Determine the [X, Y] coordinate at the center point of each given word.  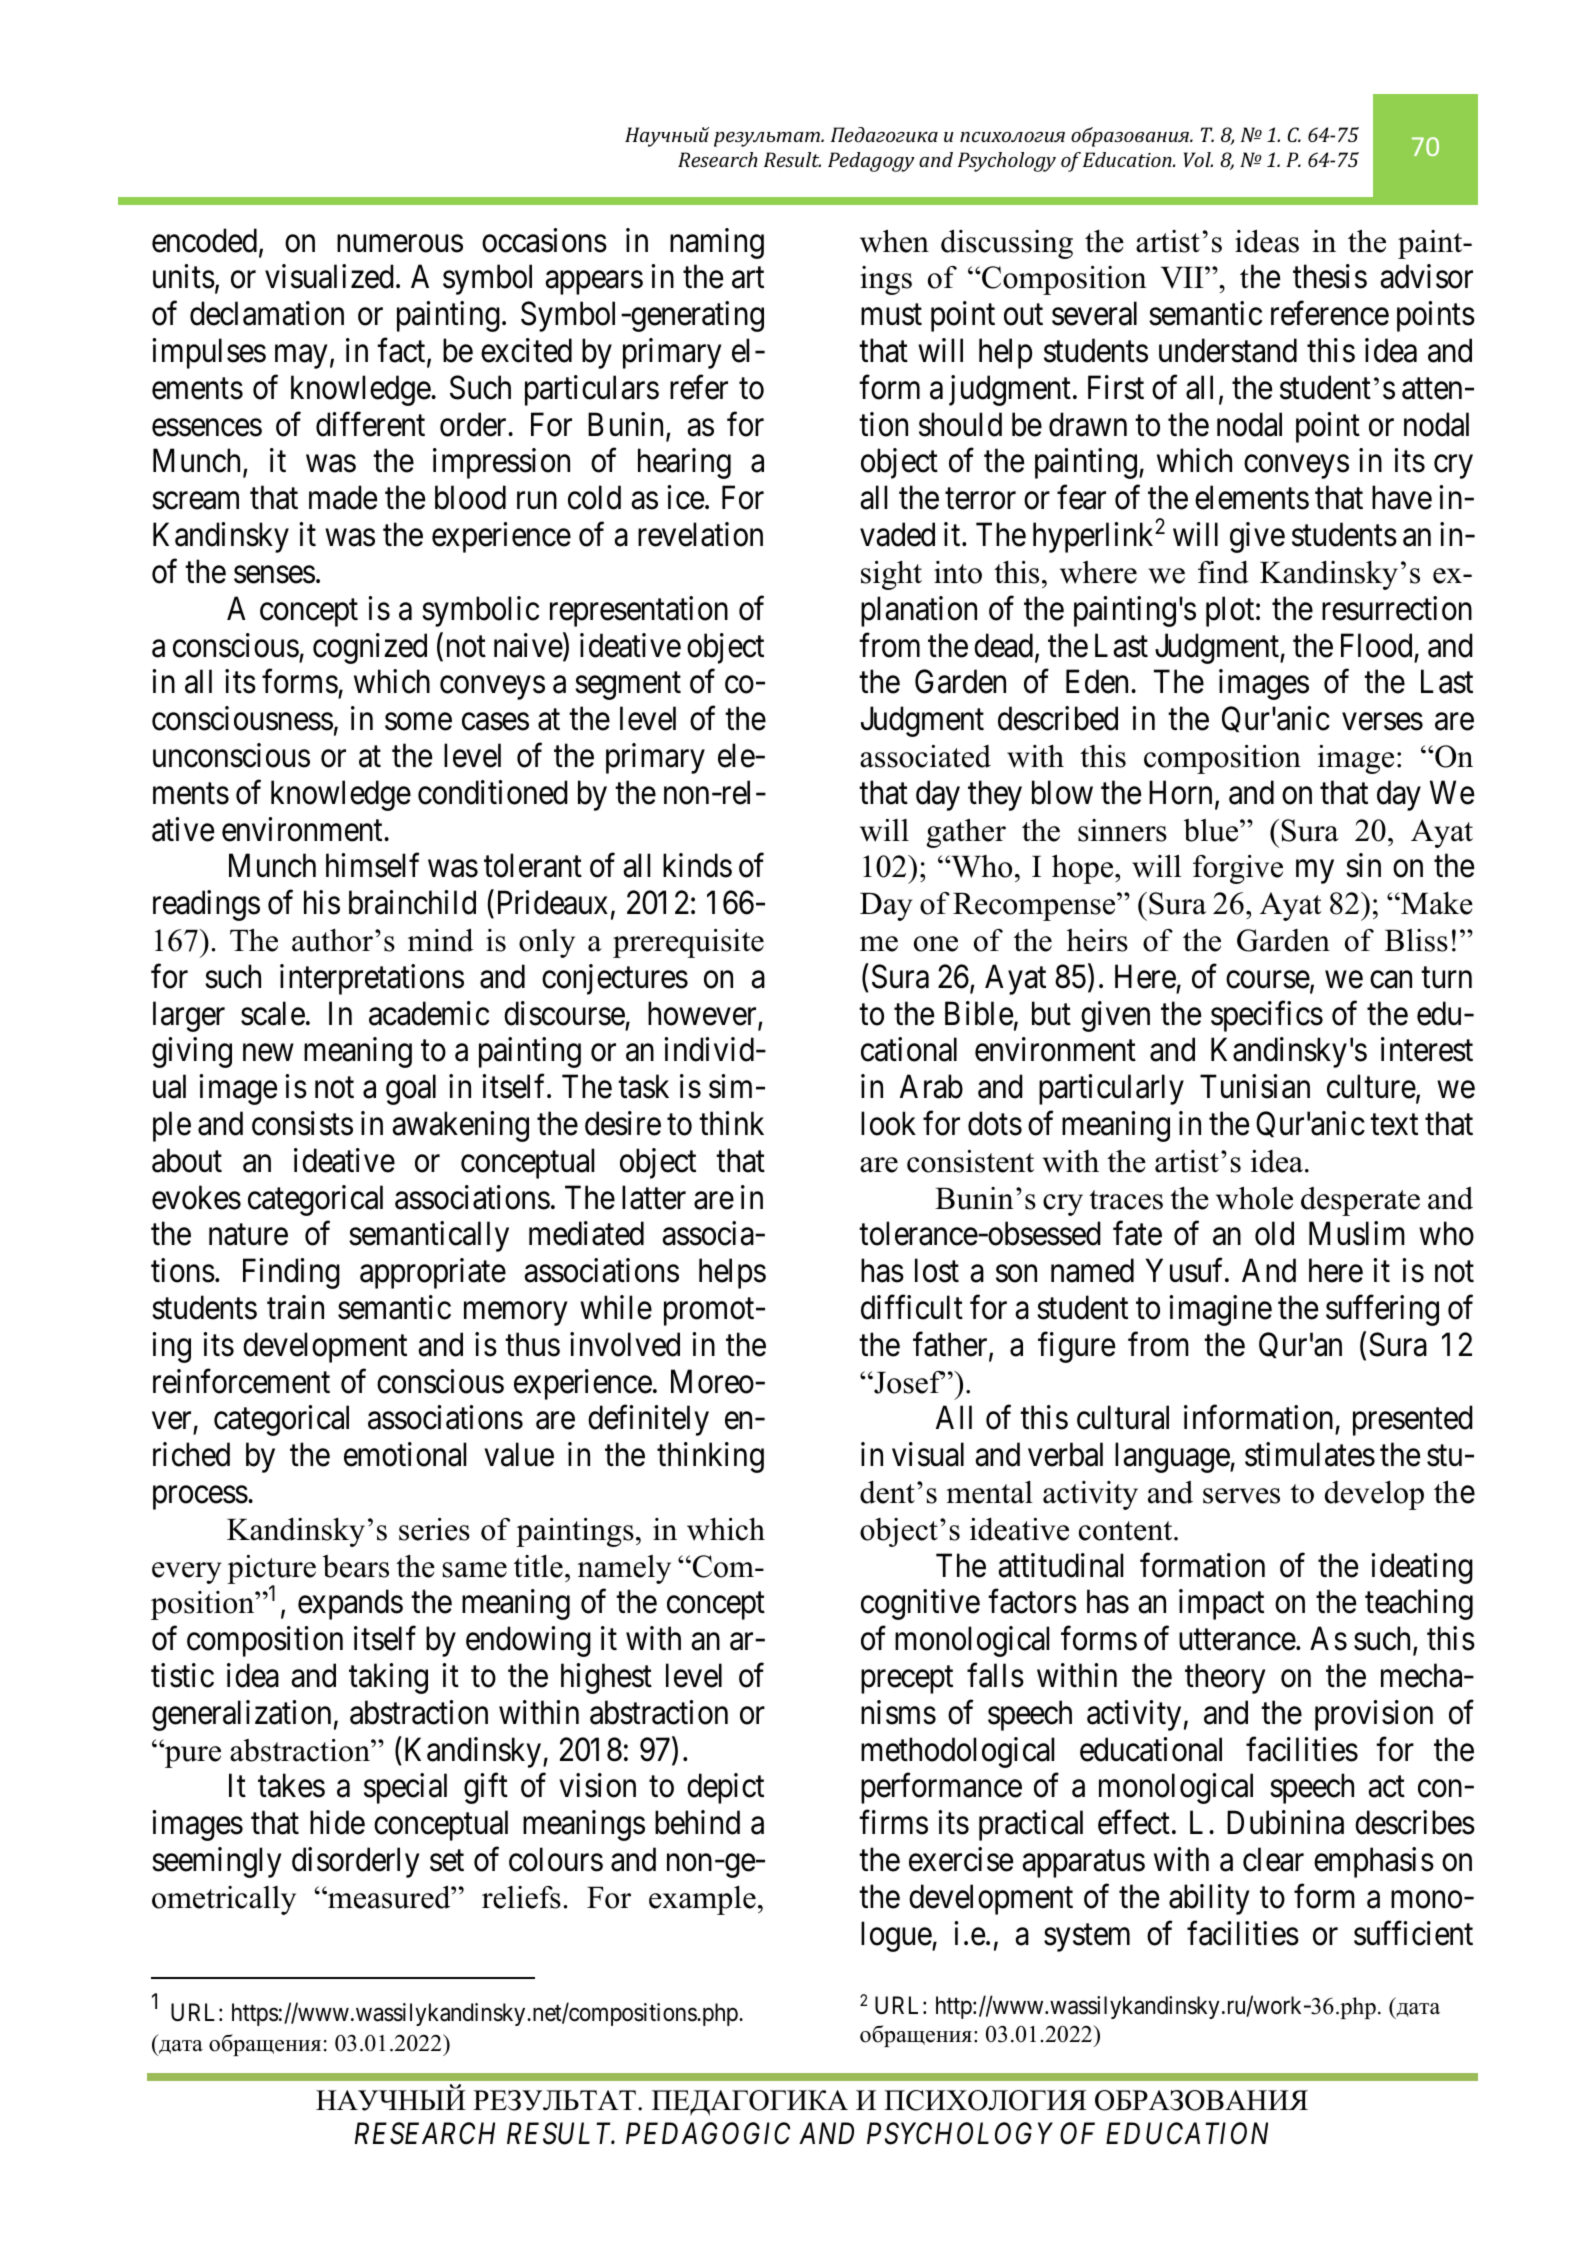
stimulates [1310, 1454]
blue [1212, 830]
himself [372, 866]
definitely [648, 1421]
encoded [204, 240]
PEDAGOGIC [708, 2133]
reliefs [521, 1897]
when [894, 241]
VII [1183, 278]
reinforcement [241, 1381]
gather [966, 833]
